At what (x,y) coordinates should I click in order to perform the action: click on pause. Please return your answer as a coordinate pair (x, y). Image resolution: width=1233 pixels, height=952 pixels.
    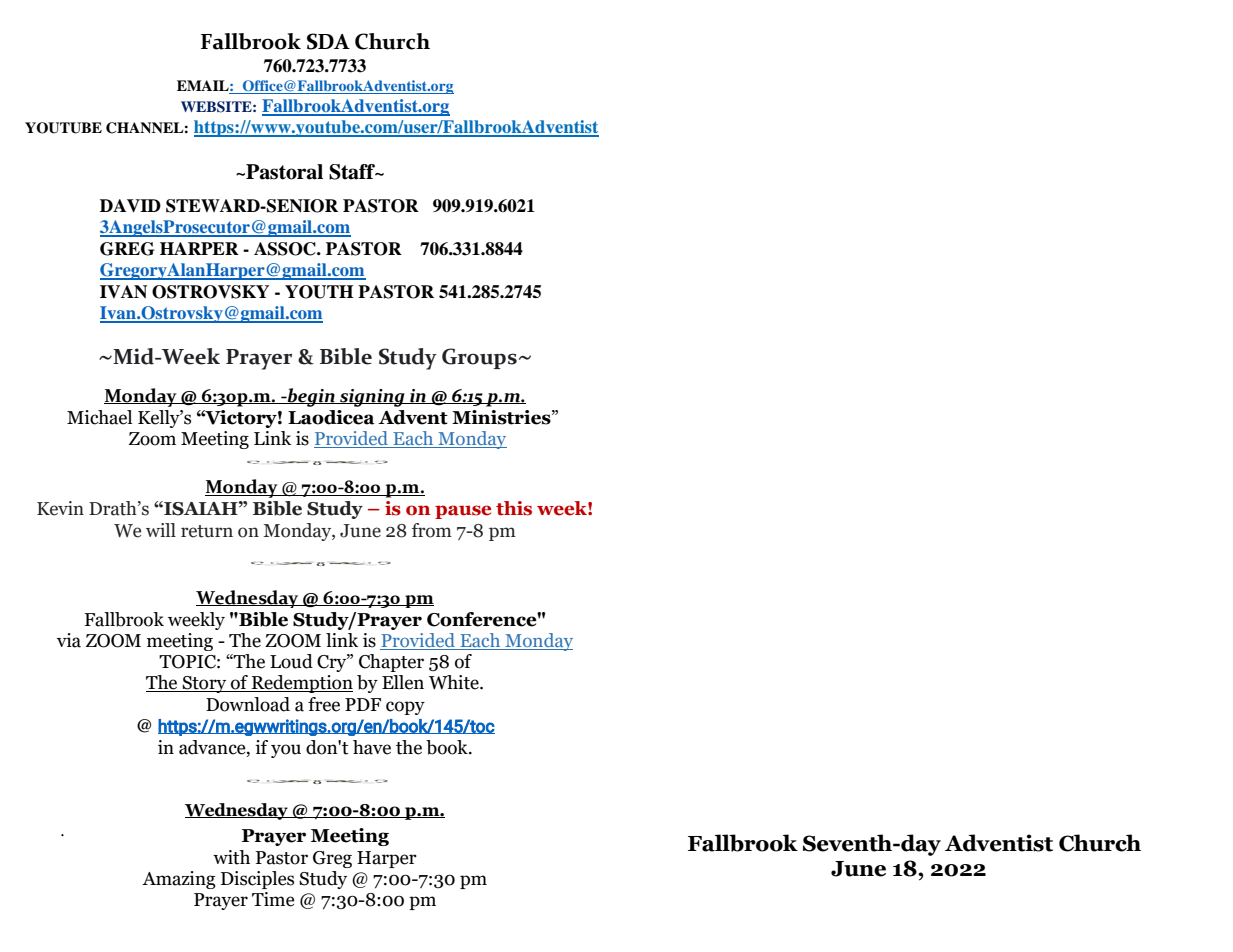
    Looking at the image, I should click on (463, 512).
